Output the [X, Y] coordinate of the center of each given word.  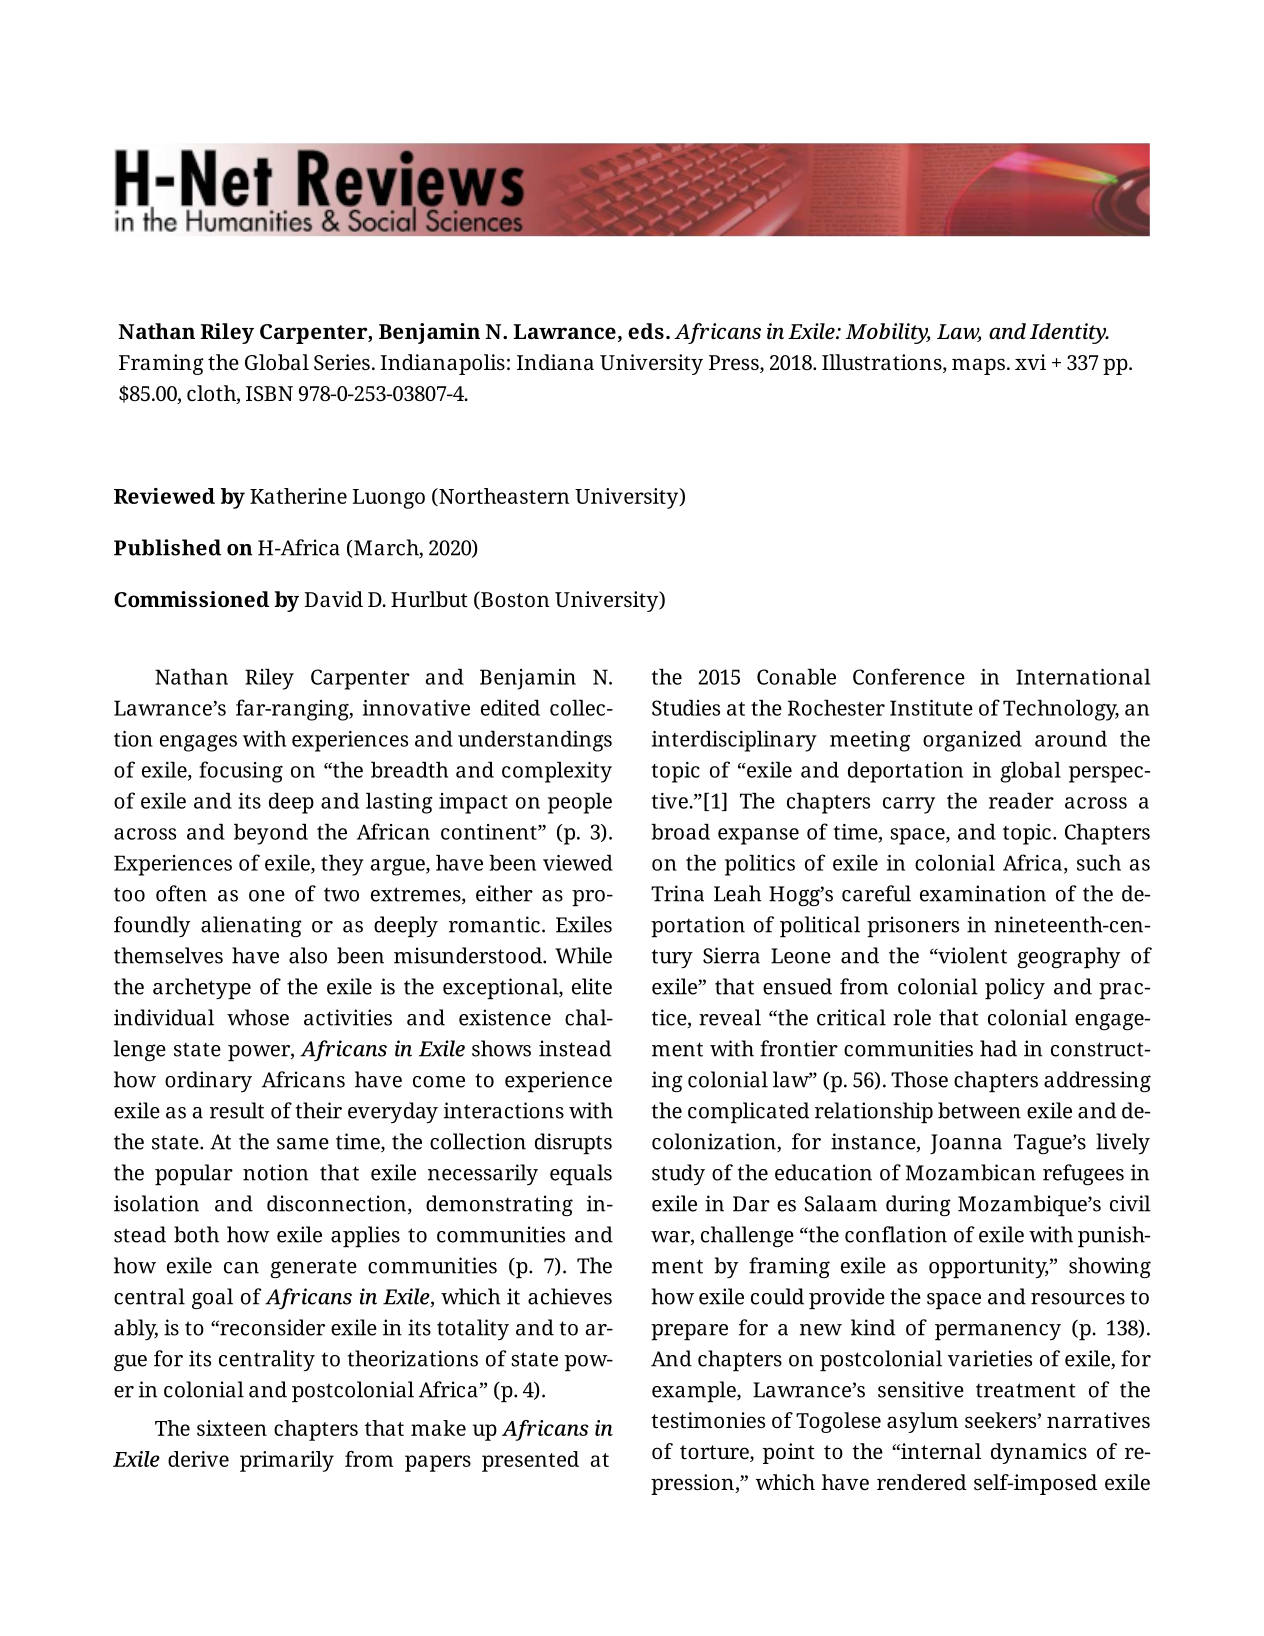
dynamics [1039, 1453]
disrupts [573, 1144]
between [979, 1110]
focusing [241, 772]
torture [715, 1453]
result [237, 1110]
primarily [287, 1461]
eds [646, 331]
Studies [686, 707]
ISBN [269, 393]
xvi [1030, 362]
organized [972, 741]
